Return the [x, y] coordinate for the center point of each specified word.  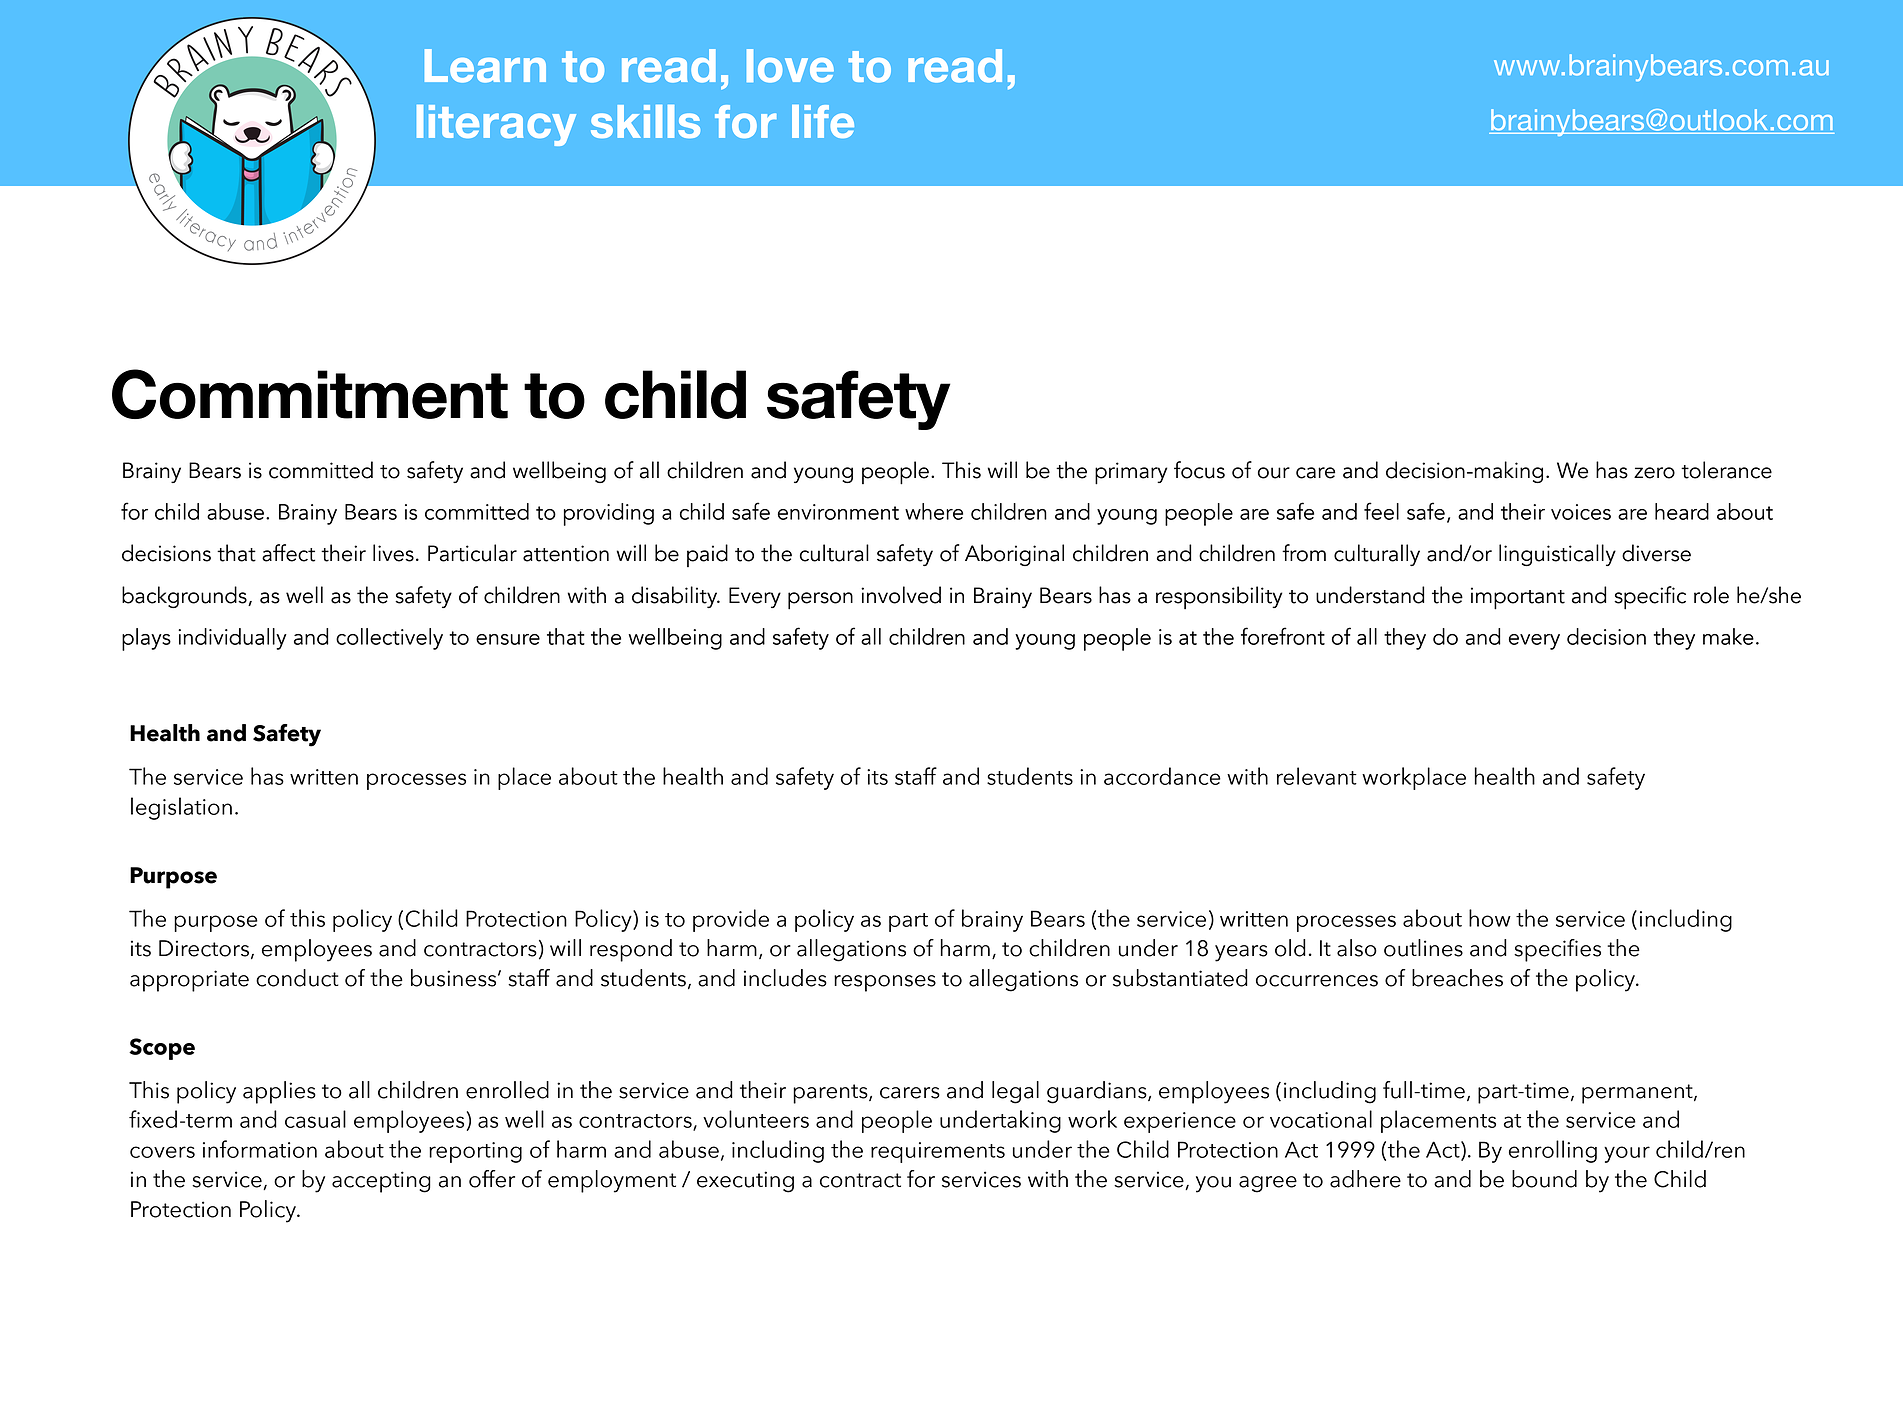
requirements [938, 1152]
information [260, 1149]
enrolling [1553, 1151]
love [790, 66]
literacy [496, 125]
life [823, 121]
